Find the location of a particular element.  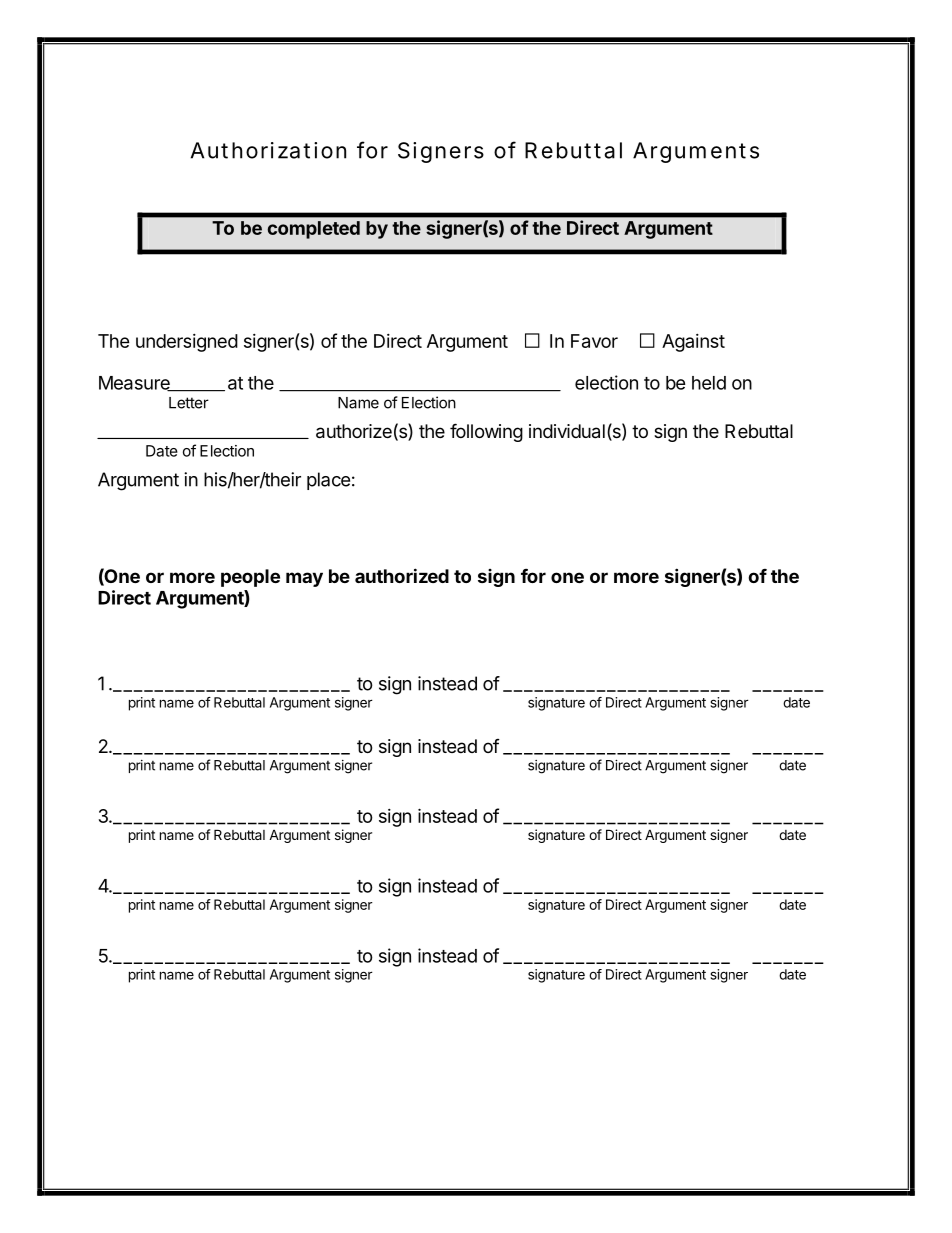

Letter is located at coordinates (189, 403).
